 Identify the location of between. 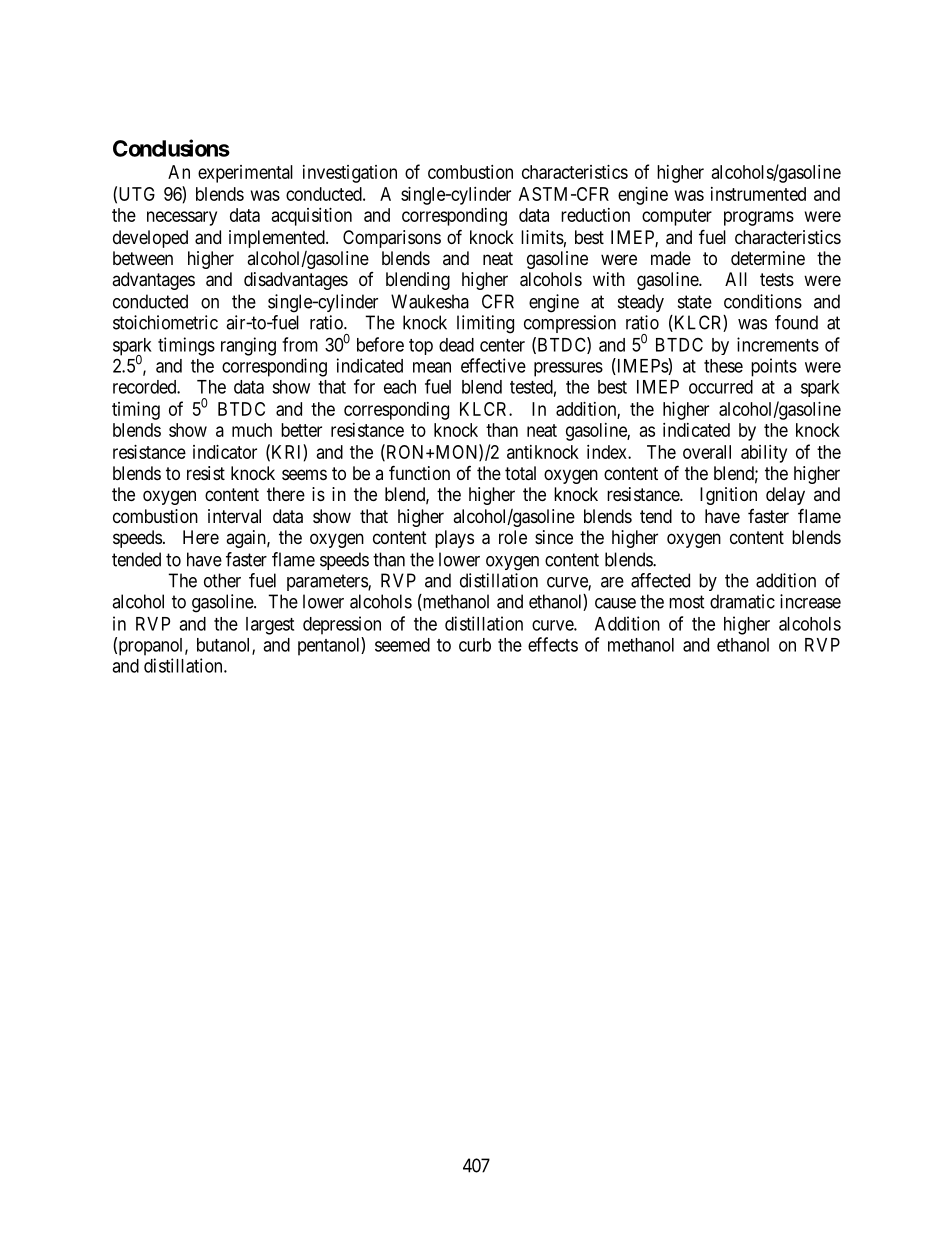
(143, 258).
